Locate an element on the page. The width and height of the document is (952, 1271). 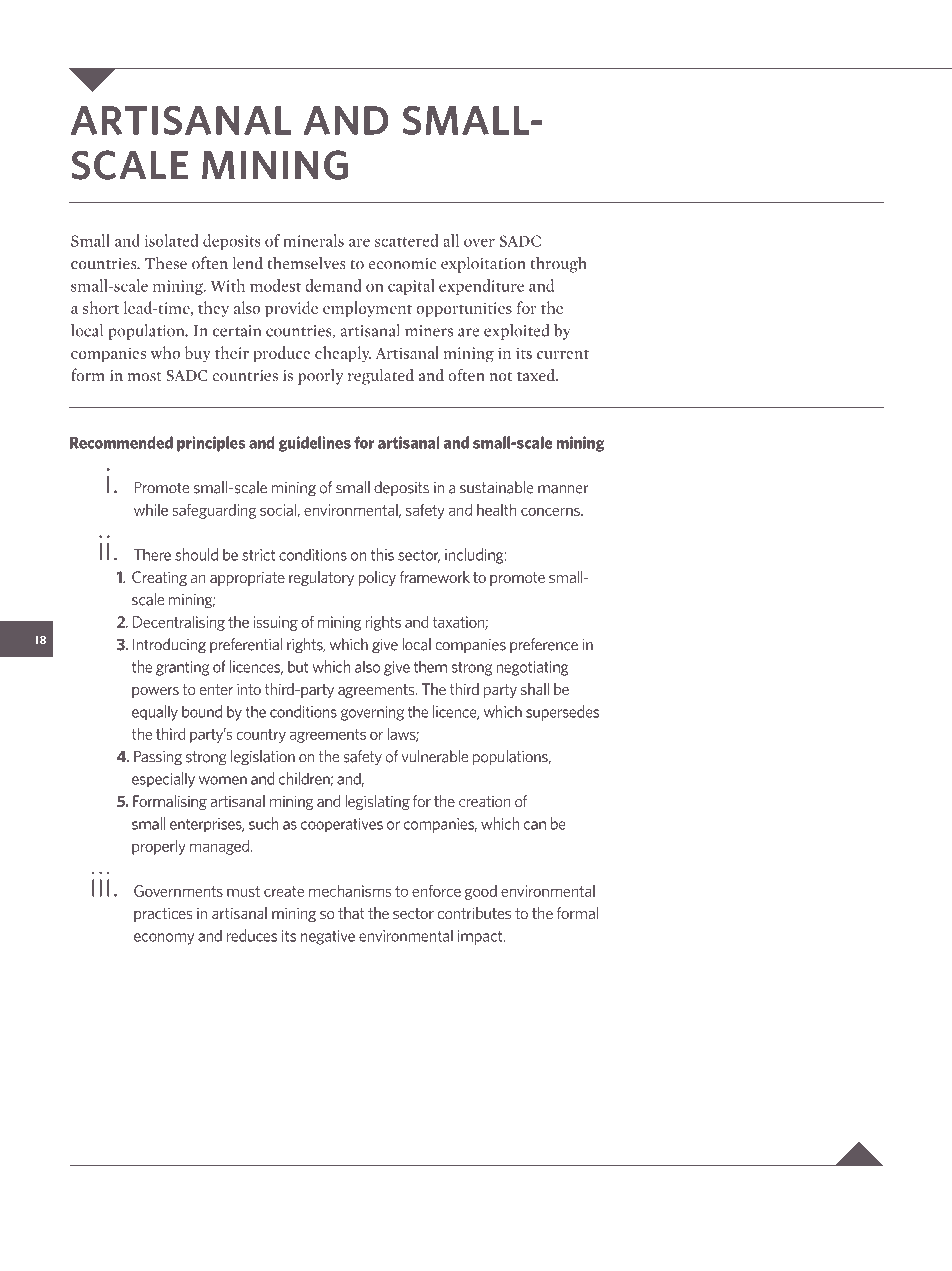
contributes is located at coordinates (474, 913).
